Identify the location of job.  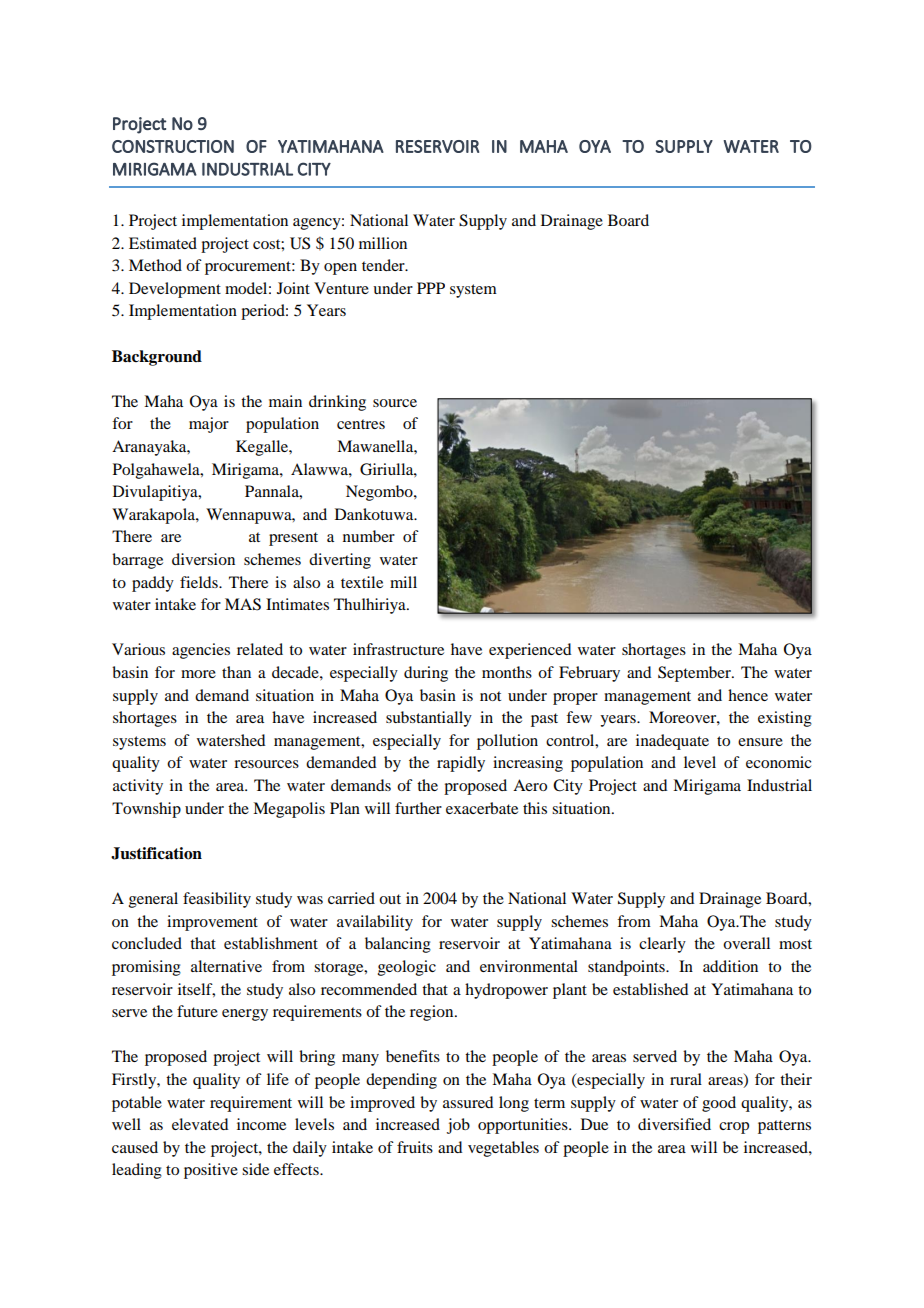
(458, 1126).
